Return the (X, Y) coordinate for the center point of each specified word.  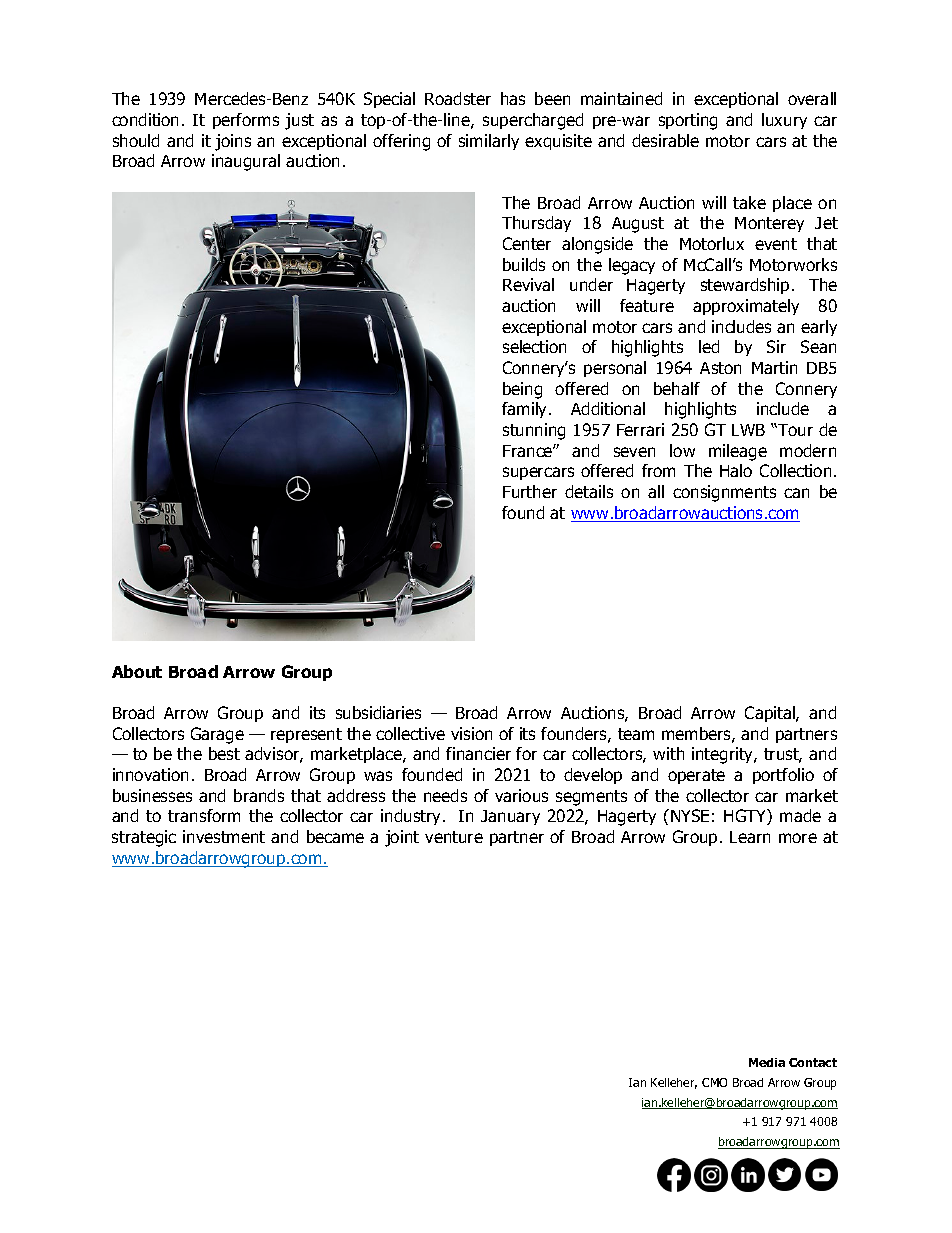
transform (204, 815)
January (510, 817)
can (796, 493)
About (137, 671)
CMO (714, 1082)
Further (530, 491)
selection (534, 346)
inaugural (246, 162)
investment (224, 836)
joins (233, 142)
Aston (720, 368)
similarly (489, 142)
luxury (784, 121)
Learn (750, 837)
